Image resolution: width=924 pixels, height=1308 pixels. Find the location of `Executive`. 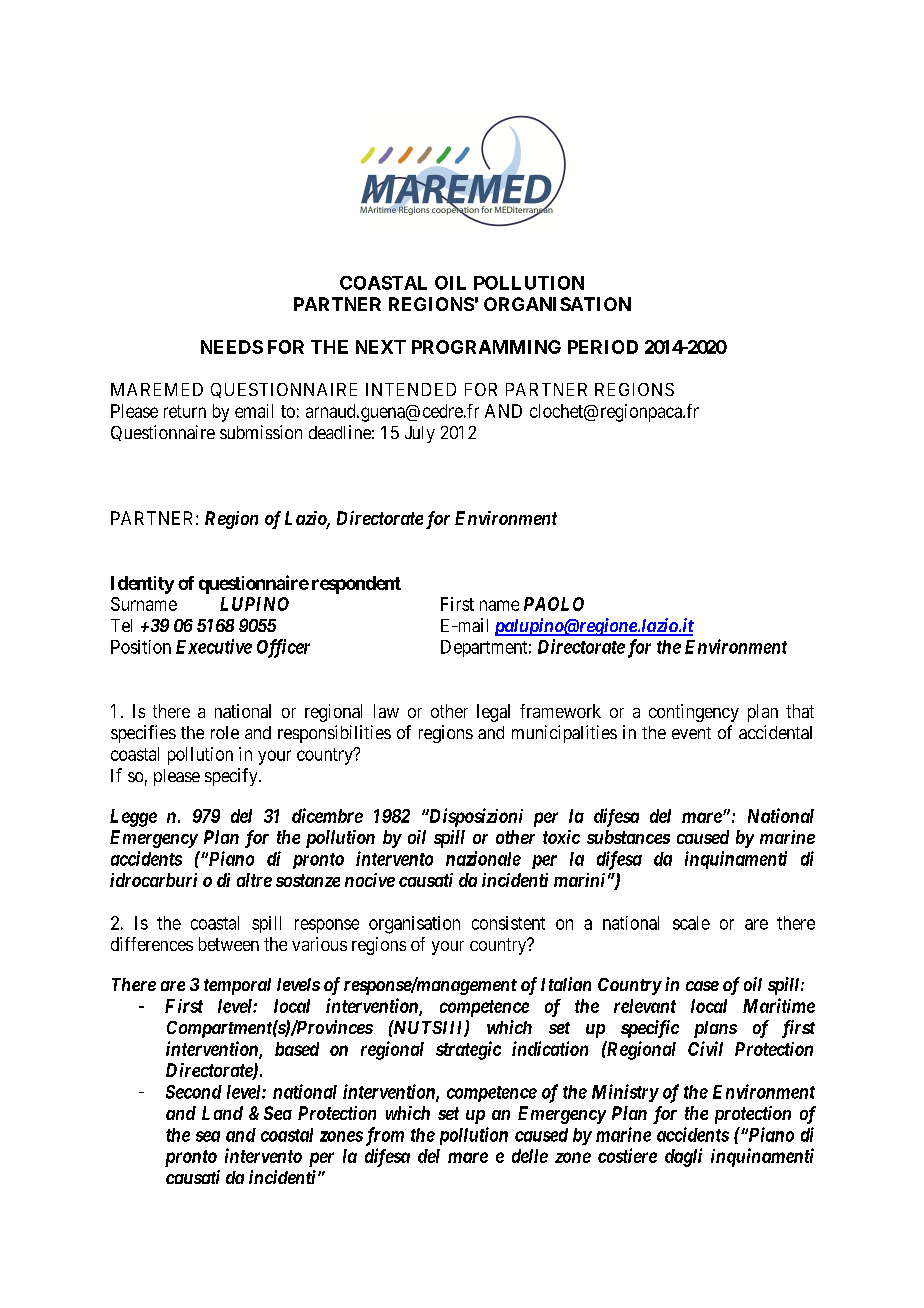

Executive is located at coordinates (214, 646).
